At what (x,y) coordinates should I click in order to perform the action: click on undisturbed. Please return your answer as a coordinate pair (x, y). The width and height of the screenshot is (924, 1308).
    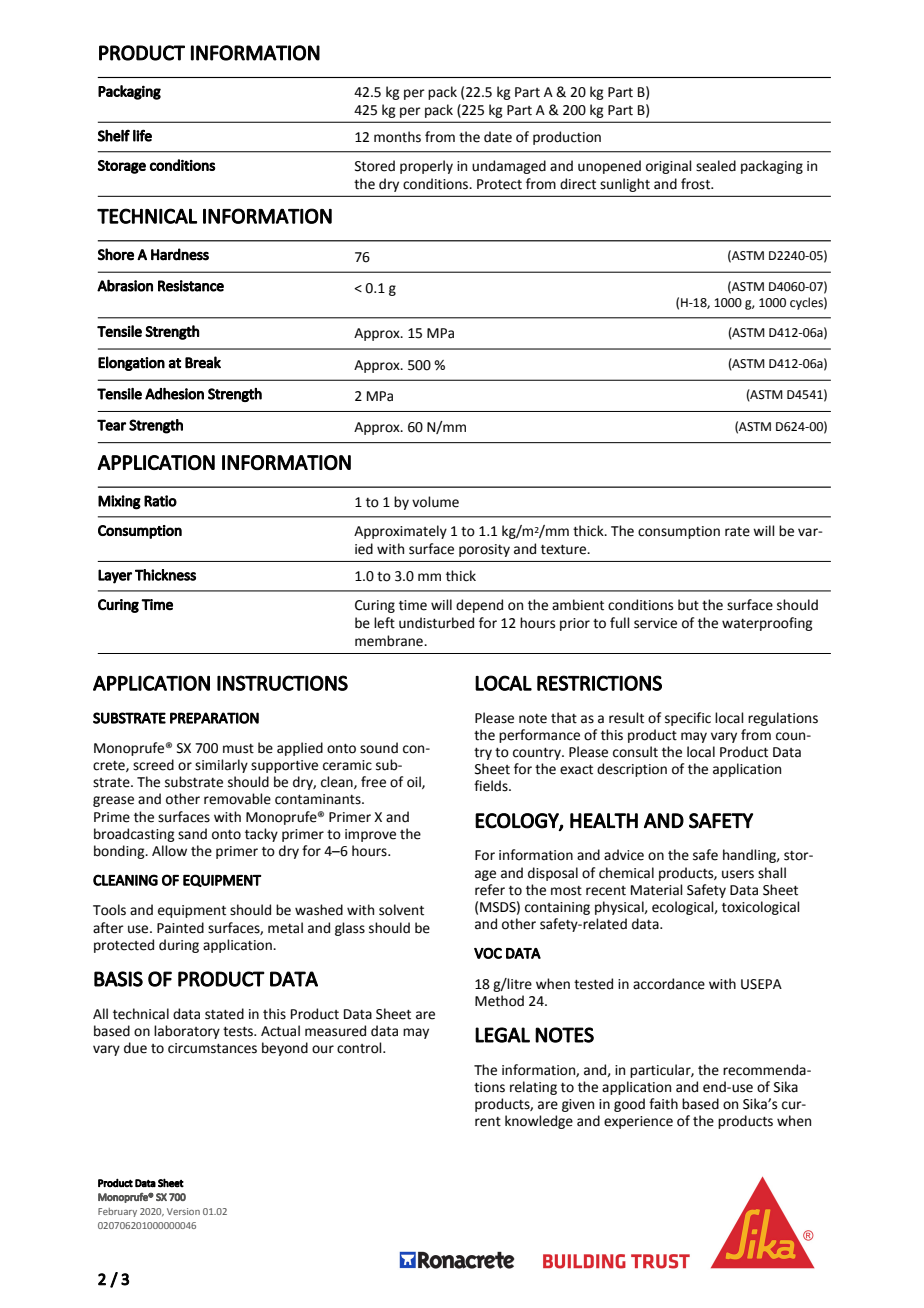
    Looking at the image, I should click on (436, 623).
